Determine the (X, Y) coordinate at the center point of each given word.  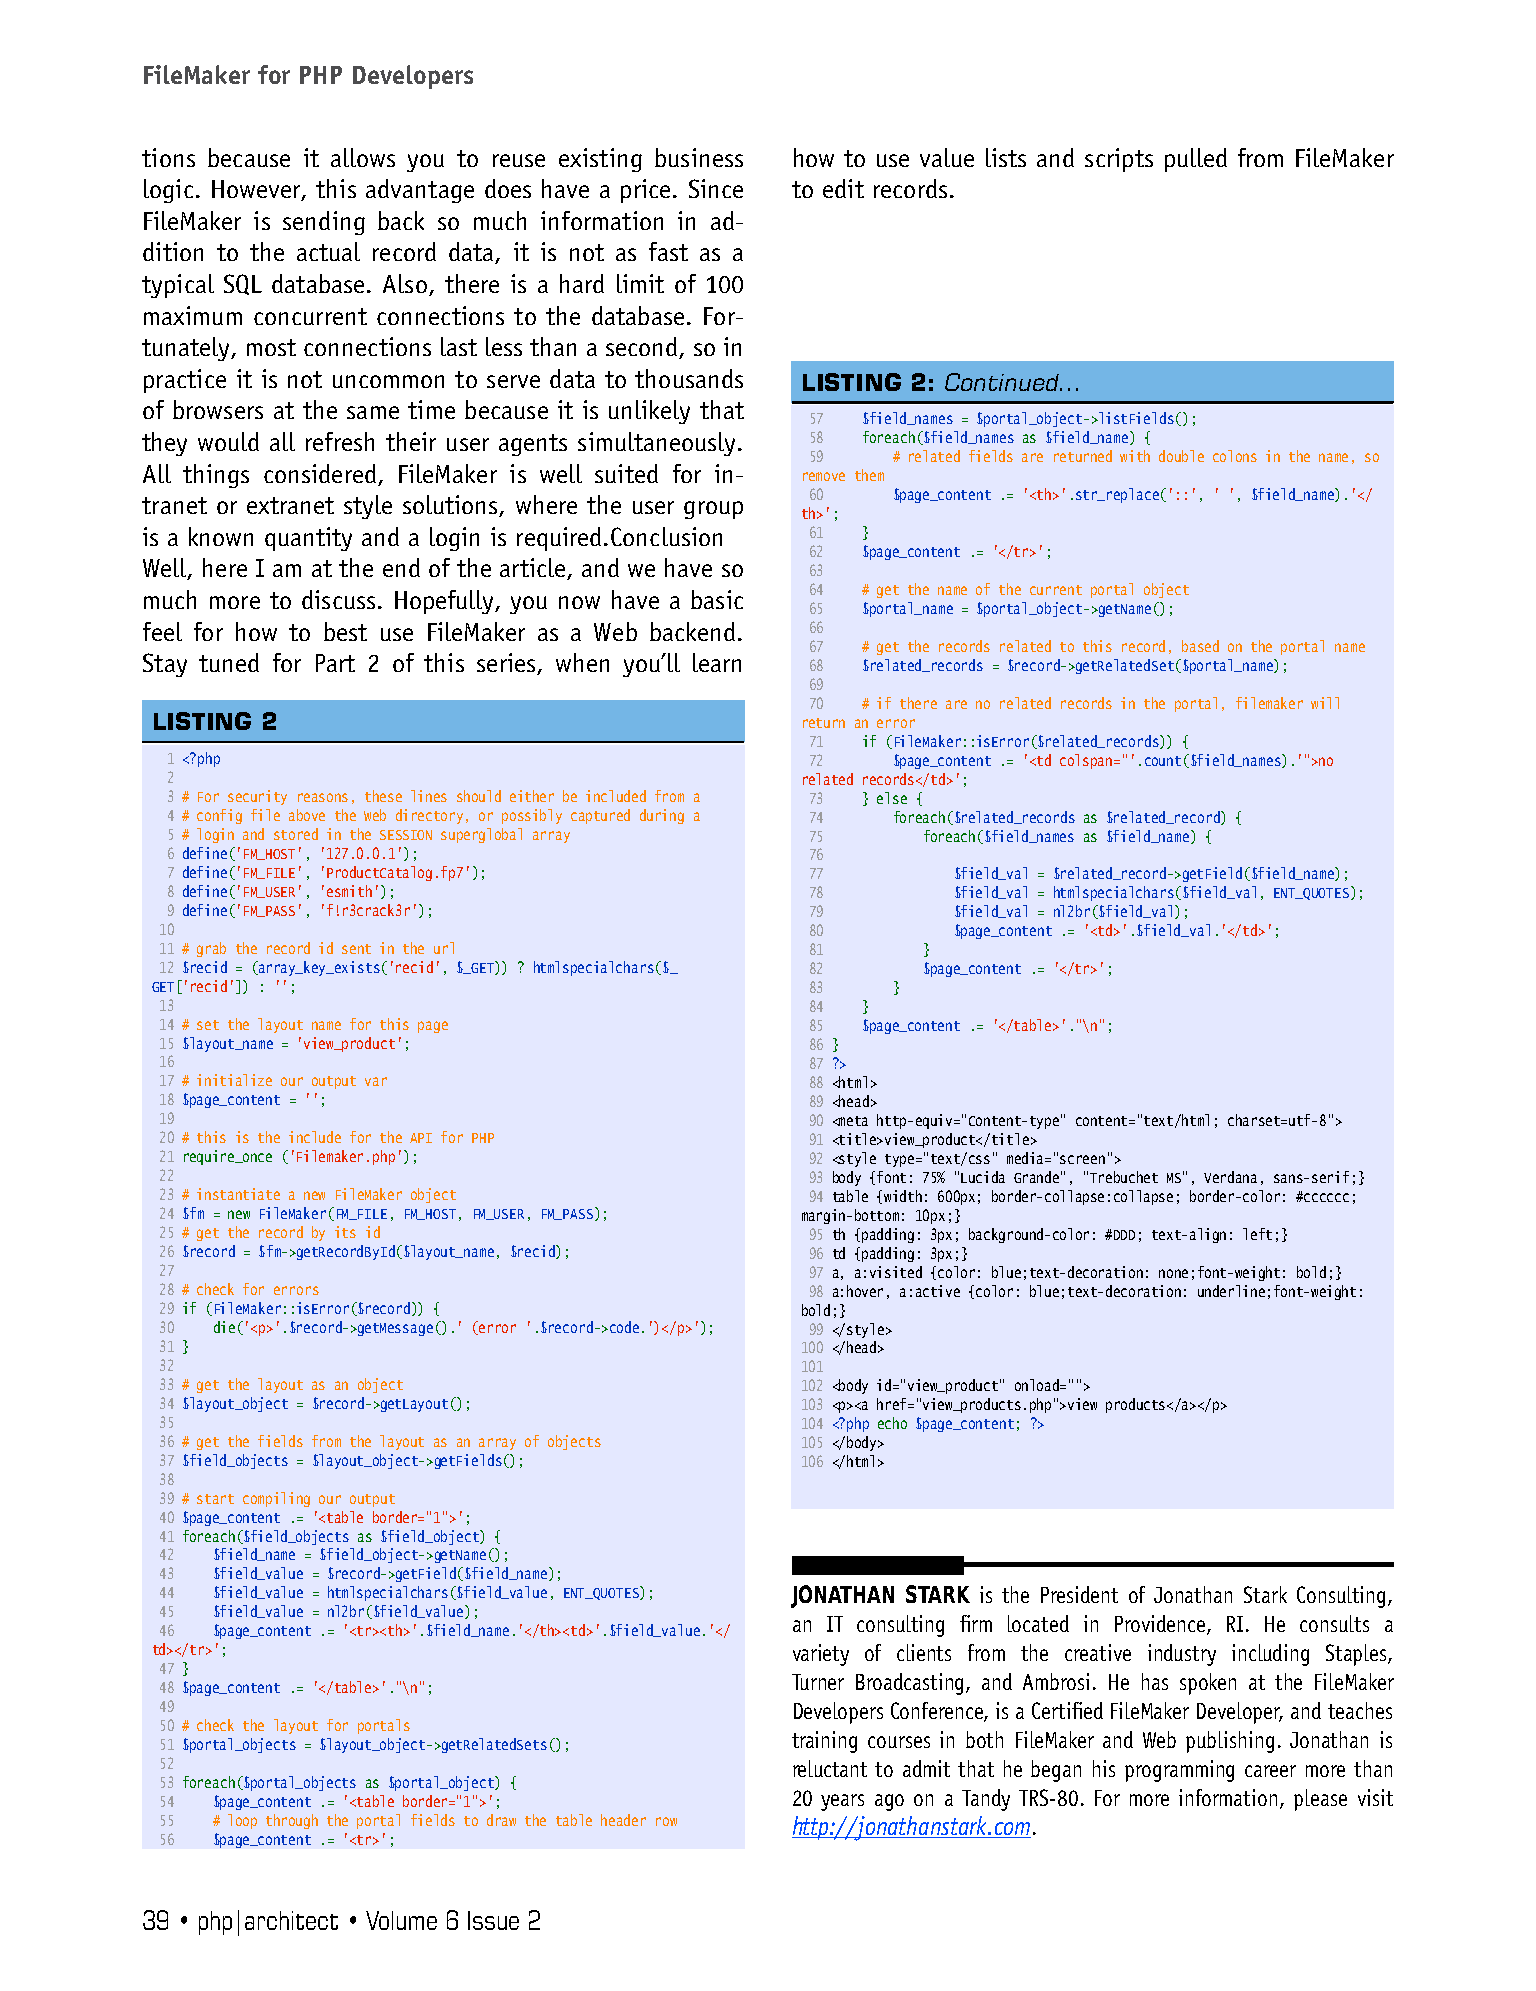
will (1325, 703)
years (842, 1802)
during (662, 816)
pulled (1196, 160)
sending (324, 223)
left (1257, 1234)
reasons (323, 797)
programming (1179, 1771)
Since (716, 188)
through (292, 1821)
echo (892, 1423)
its (345, 1232)
